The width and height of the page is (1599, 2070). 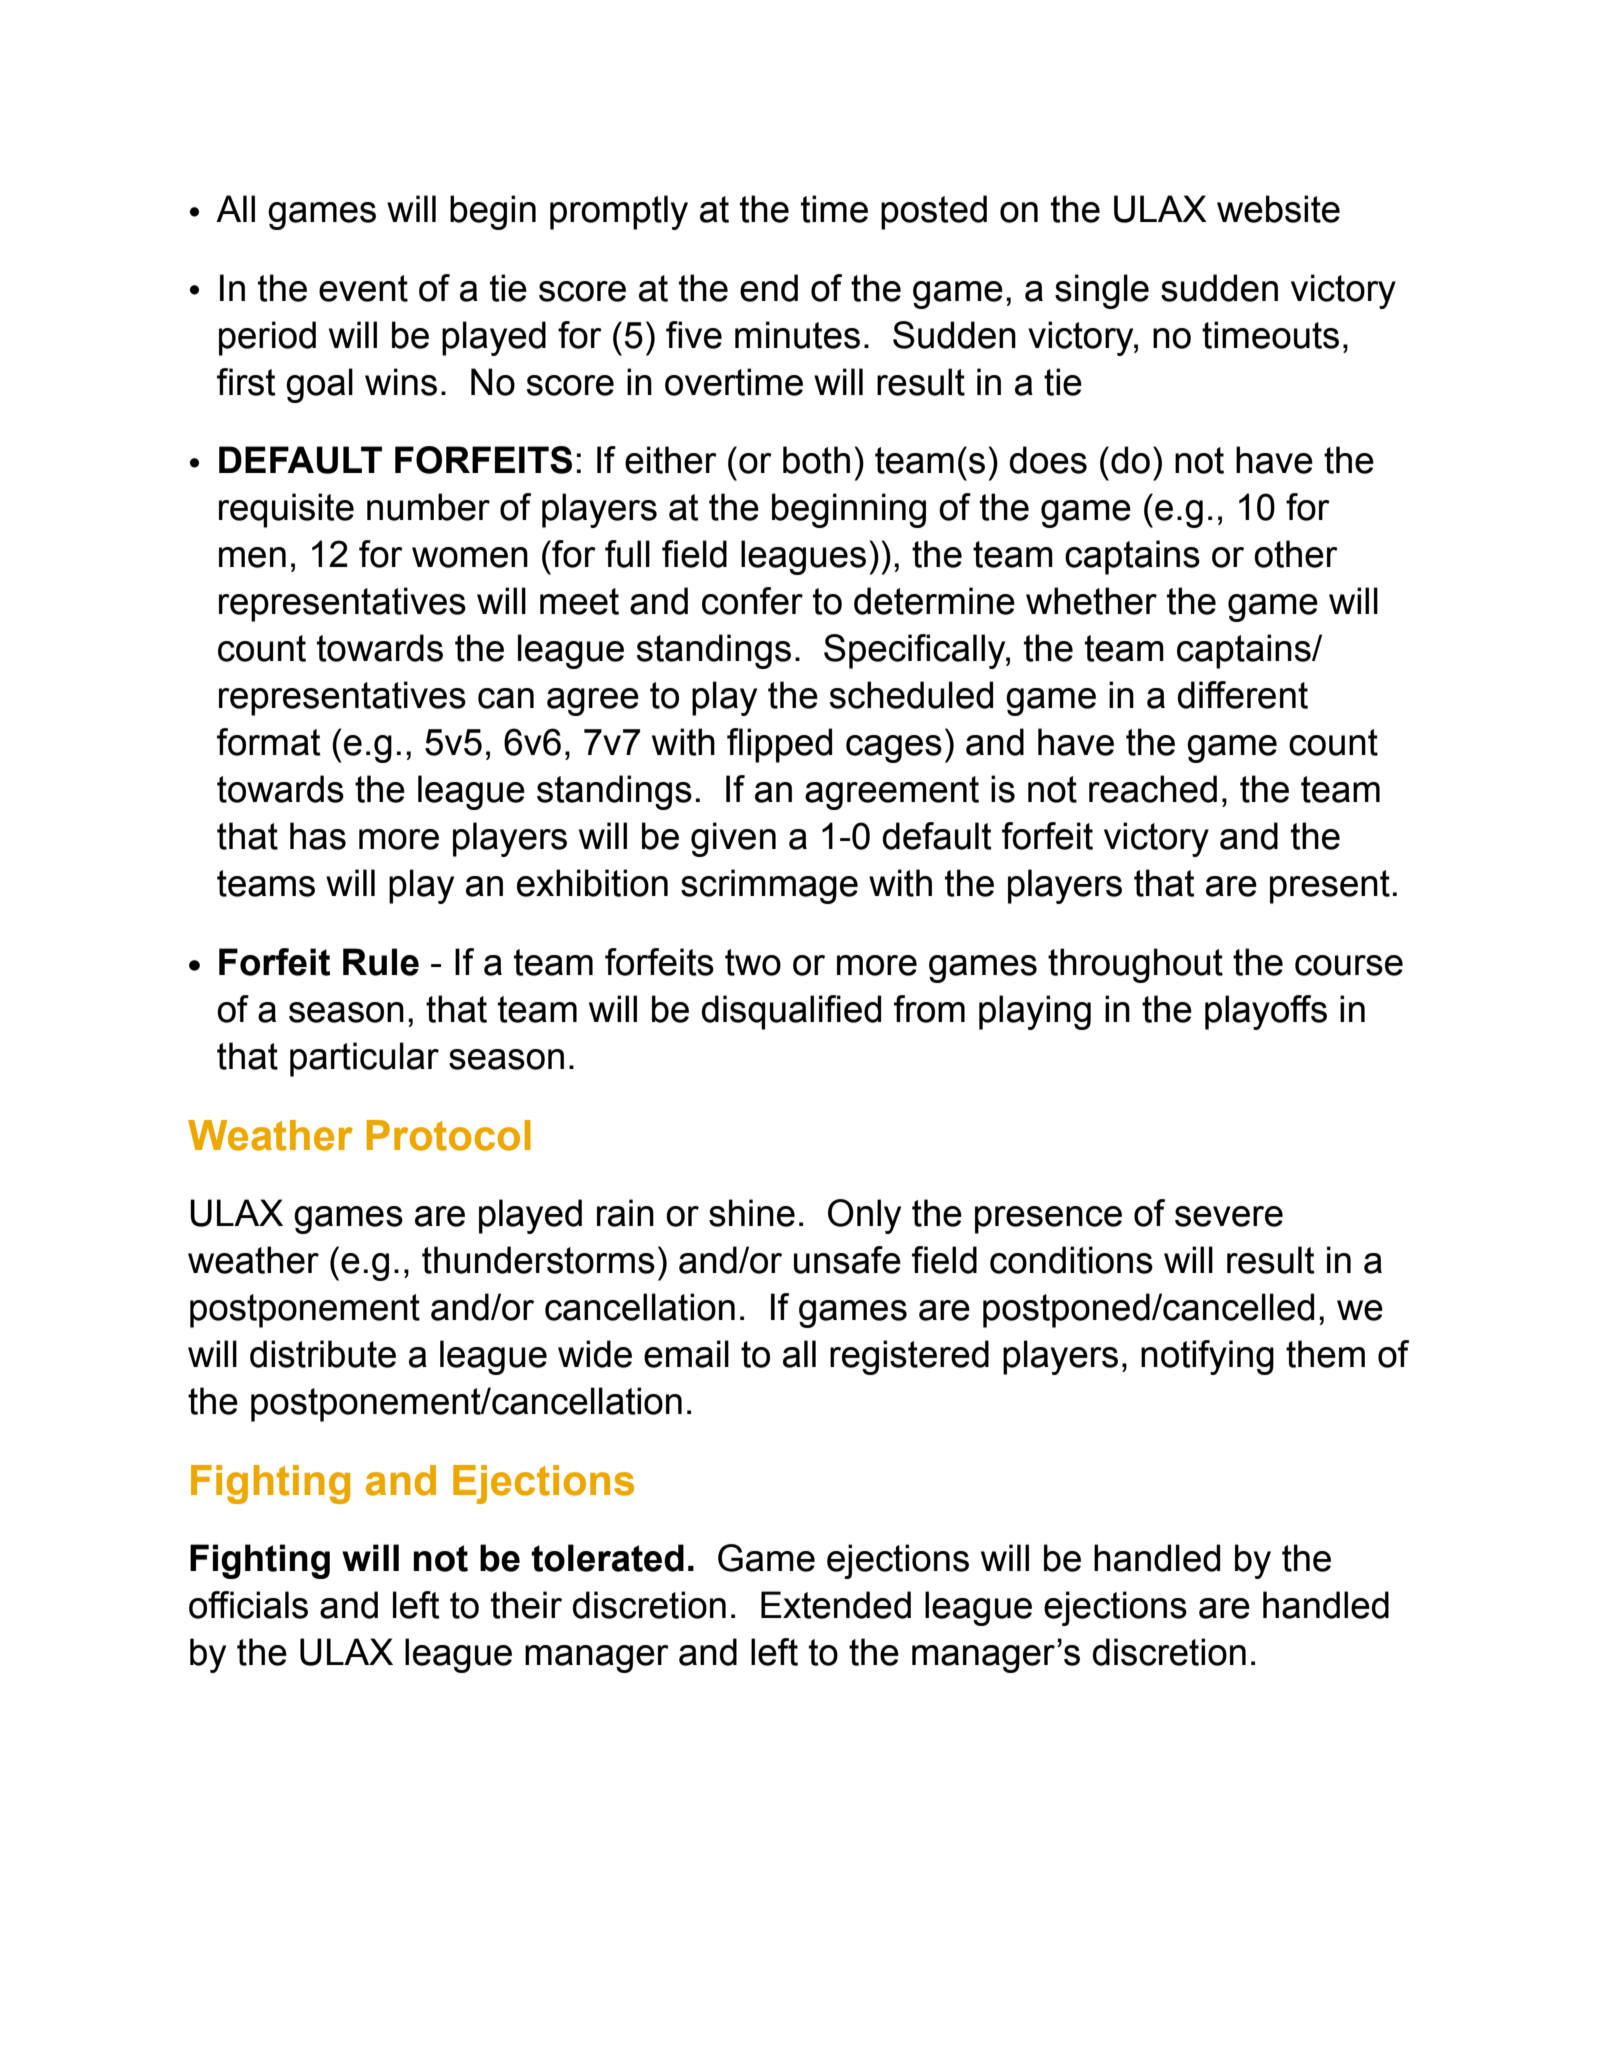 What do you see at coordinates (1278, 209) in the page?
I see `website` at bounding box center [1278, 209].
